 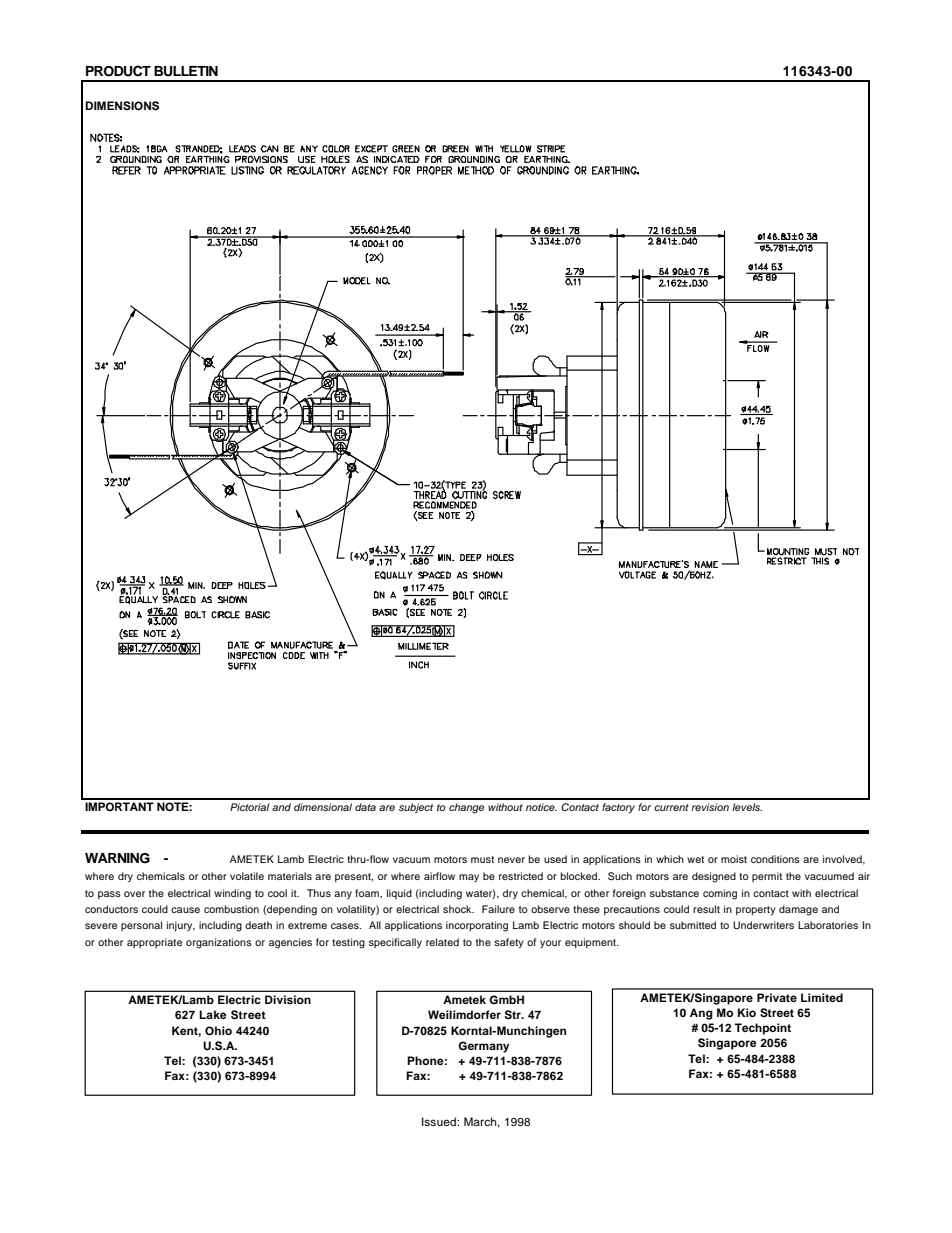 What do you see at coordinates (118, 71) in the document?
I see `PRODUCT` at bounding box center [118, 71].
